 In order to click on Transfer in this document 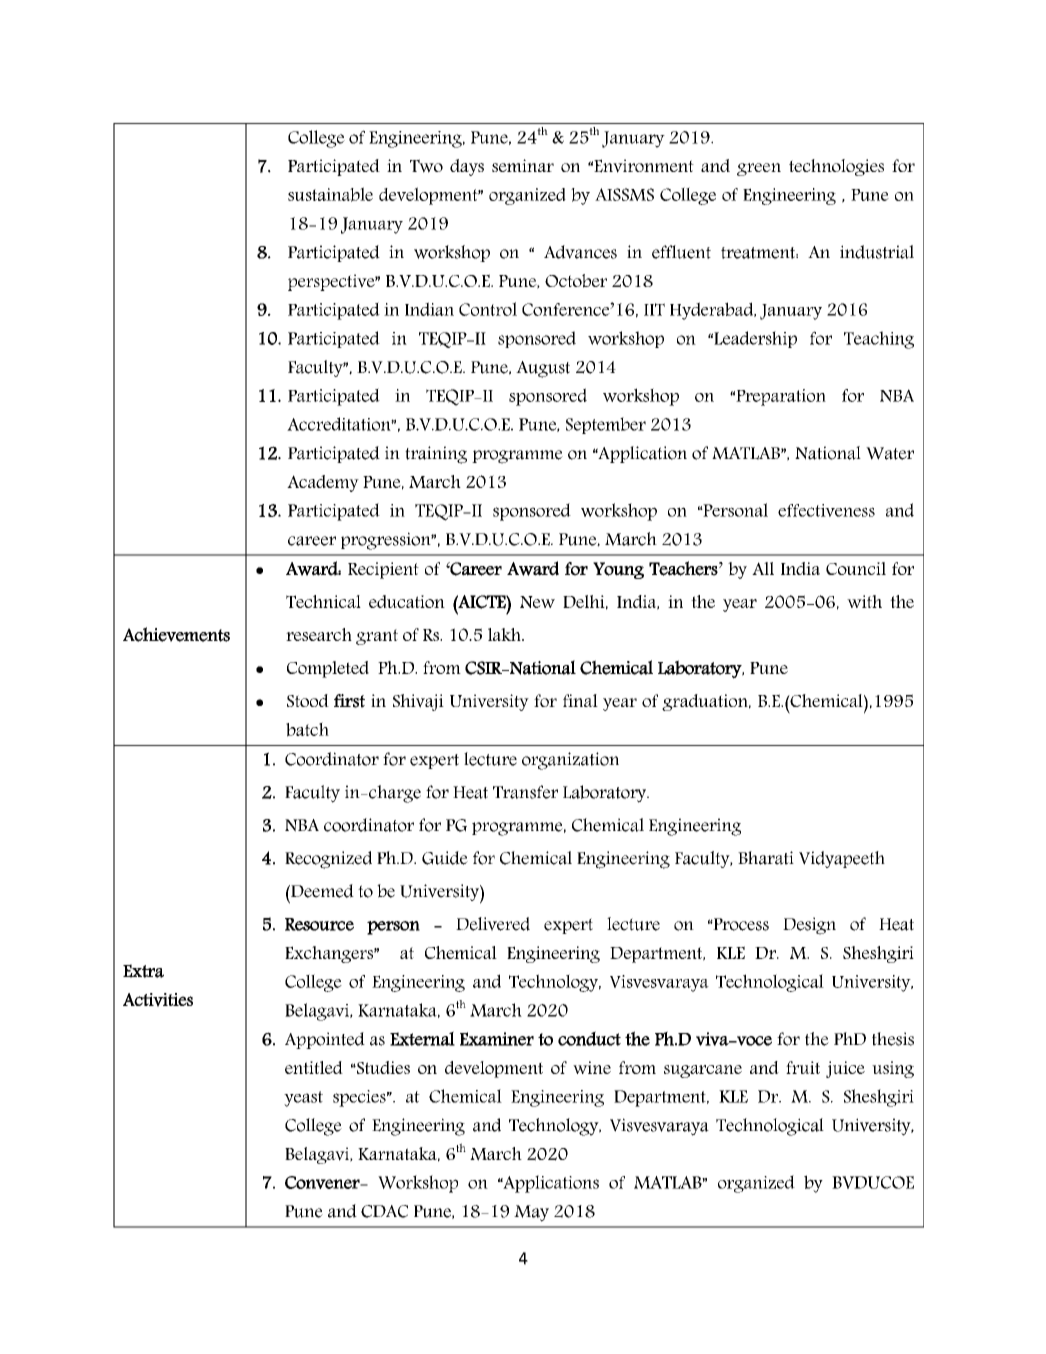, I will do `click(525, 792)`.
